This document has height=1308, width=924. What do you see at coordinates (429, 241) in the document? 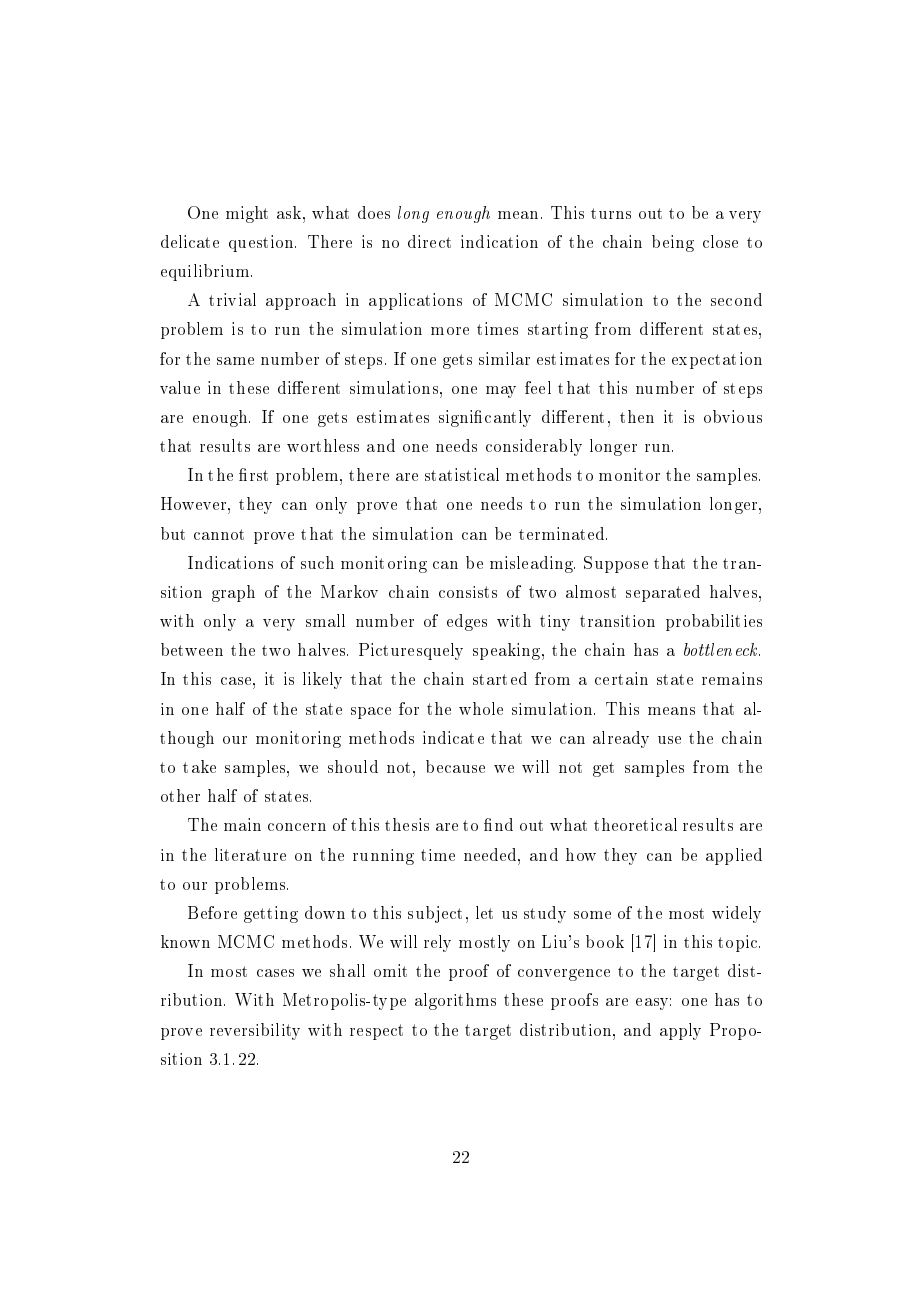
I see `direct` at bounding box center [429, 241].
